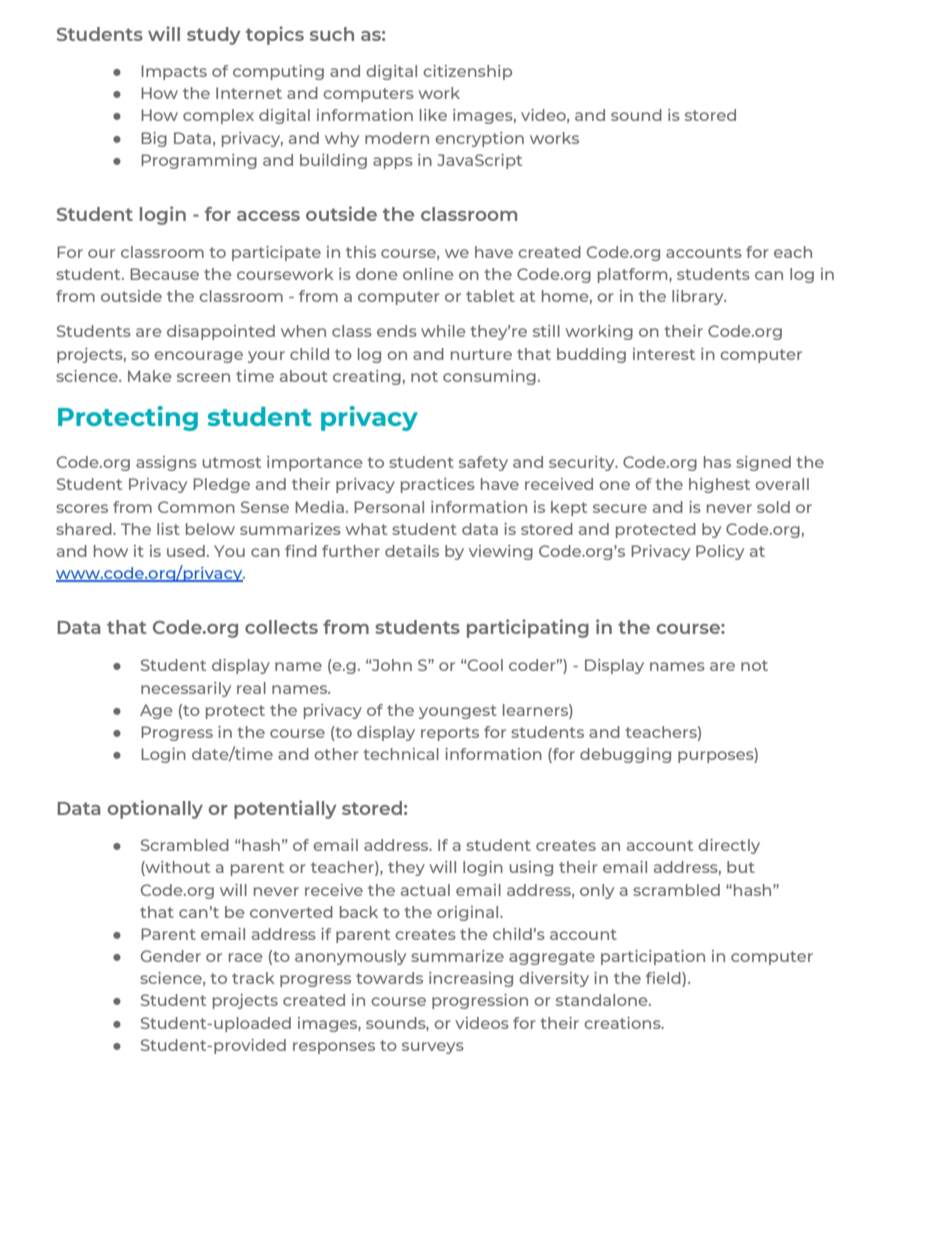 Image resolution: width=952 pixels, height=1233 pixels. I want to click on citizenship, so click(467, 72).
